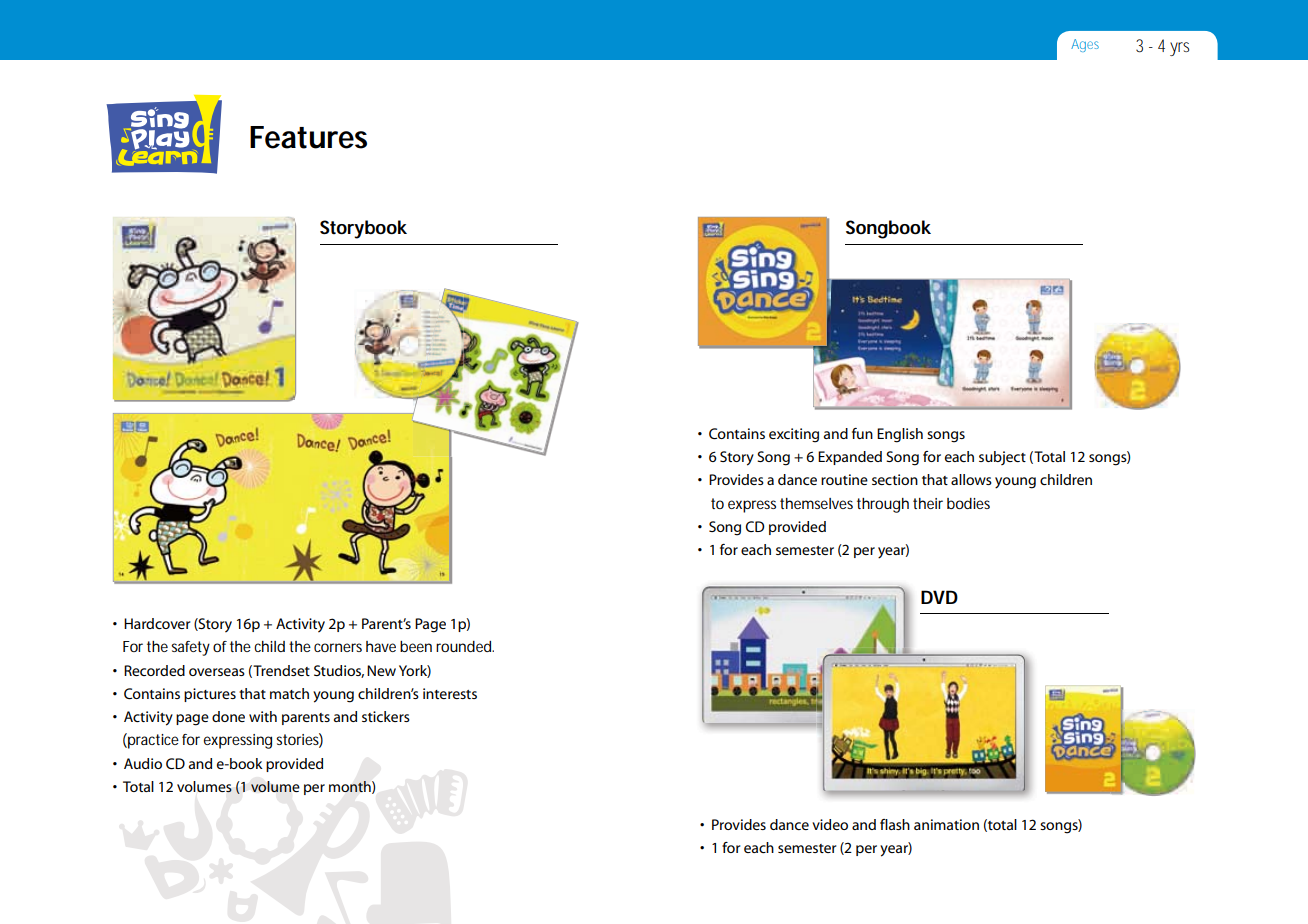  What do you see at coordinates (1179, 49) in the screenshot?
I see `yrs` at bounding box center [1179, 49].
